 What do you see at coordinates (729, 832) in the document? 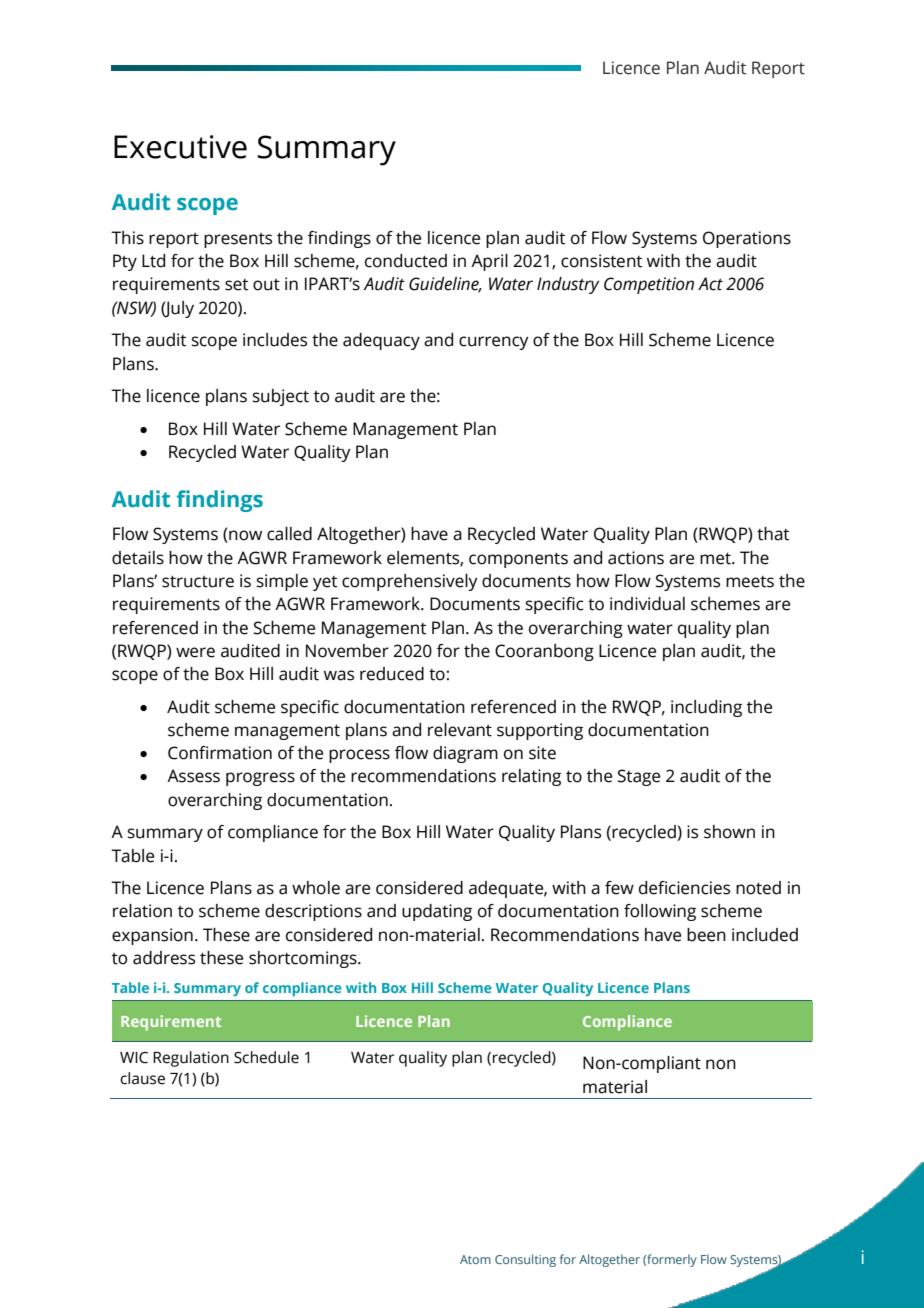
I see `shown` at bounding box center [729, 832].
